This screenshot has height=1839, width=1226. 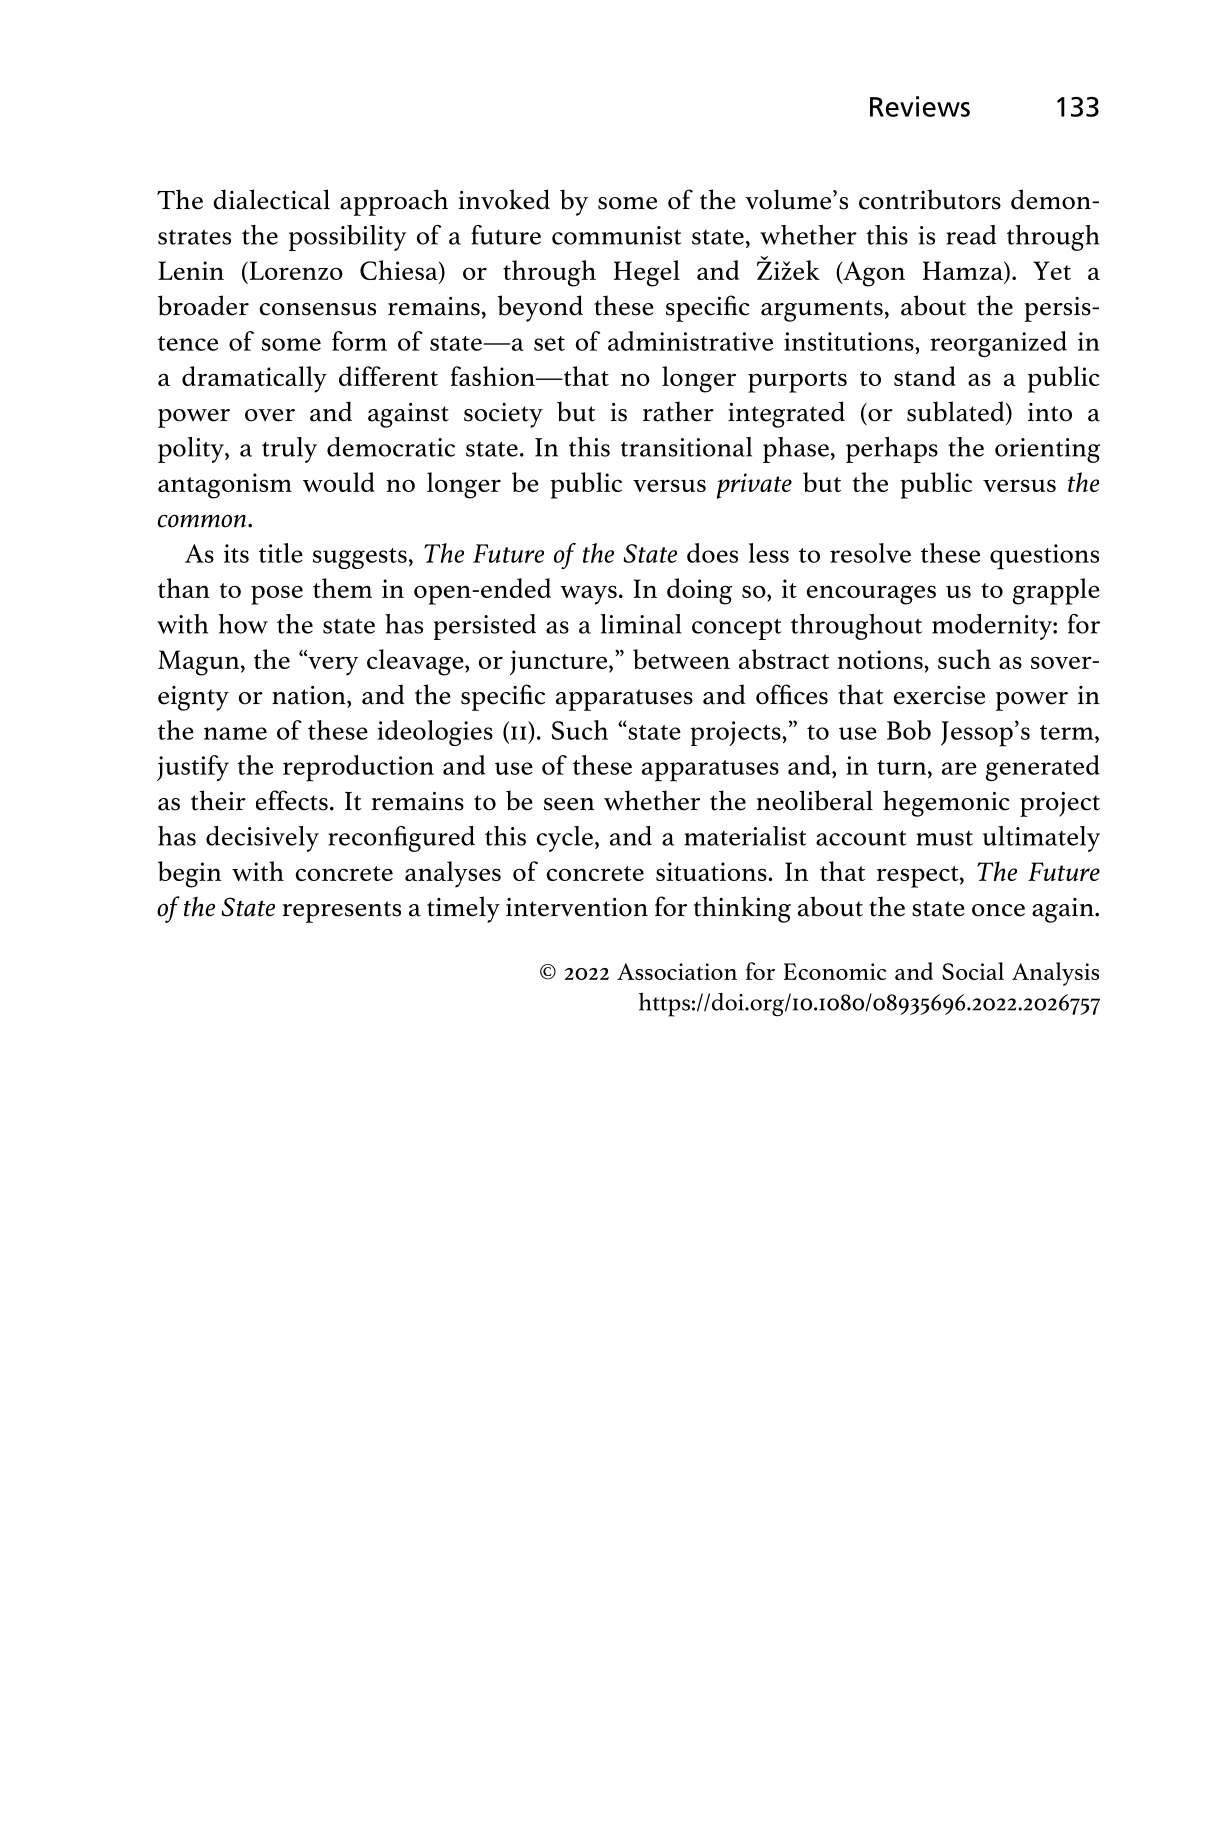 I want to click on represents, so click(x=341, y=912).
